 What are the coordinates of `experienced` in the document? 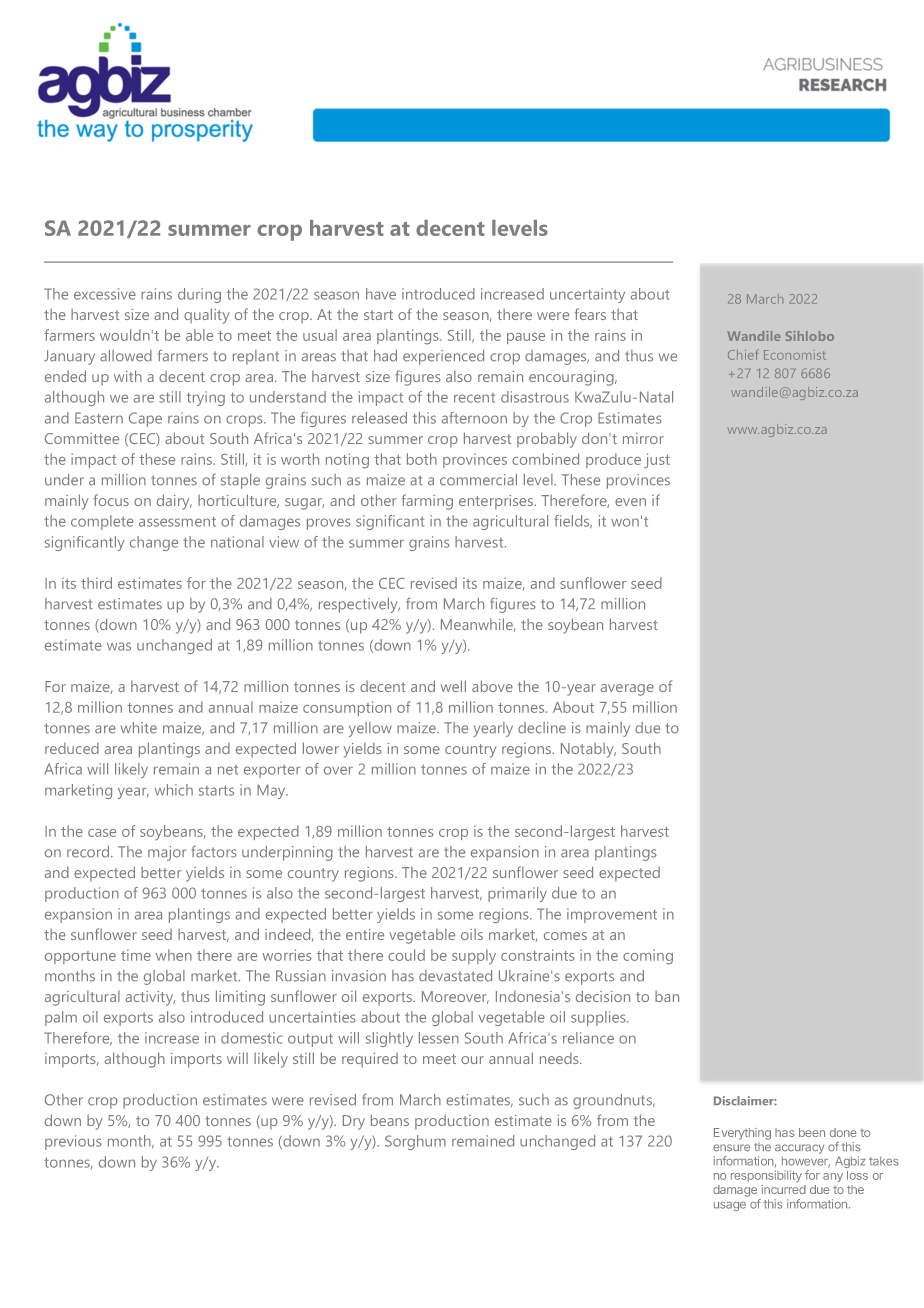 It's located at (443, 357).
